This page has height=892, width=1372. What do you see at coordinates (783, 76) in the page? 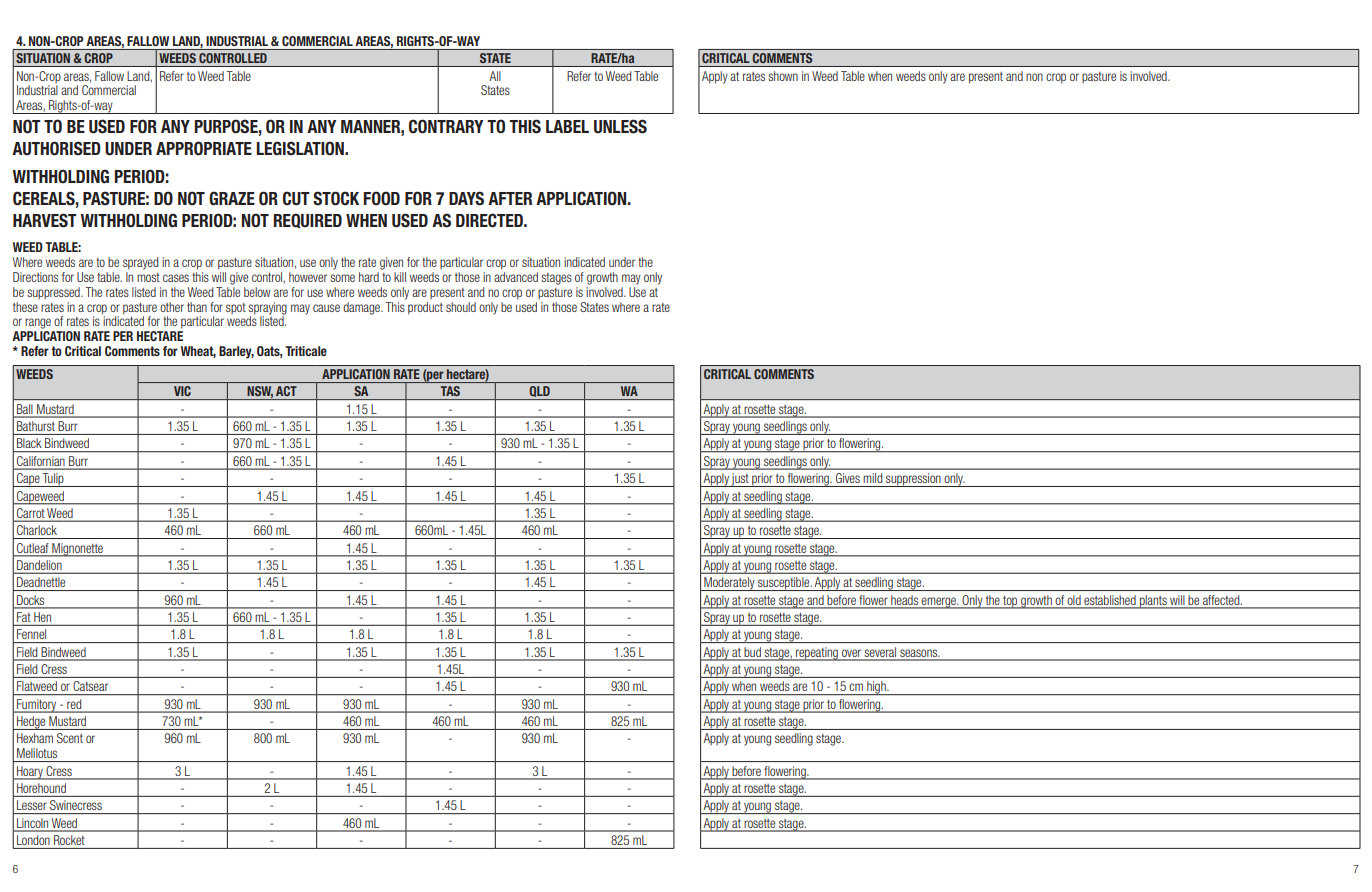
I see `shown` at bounding box center [783, 76].
